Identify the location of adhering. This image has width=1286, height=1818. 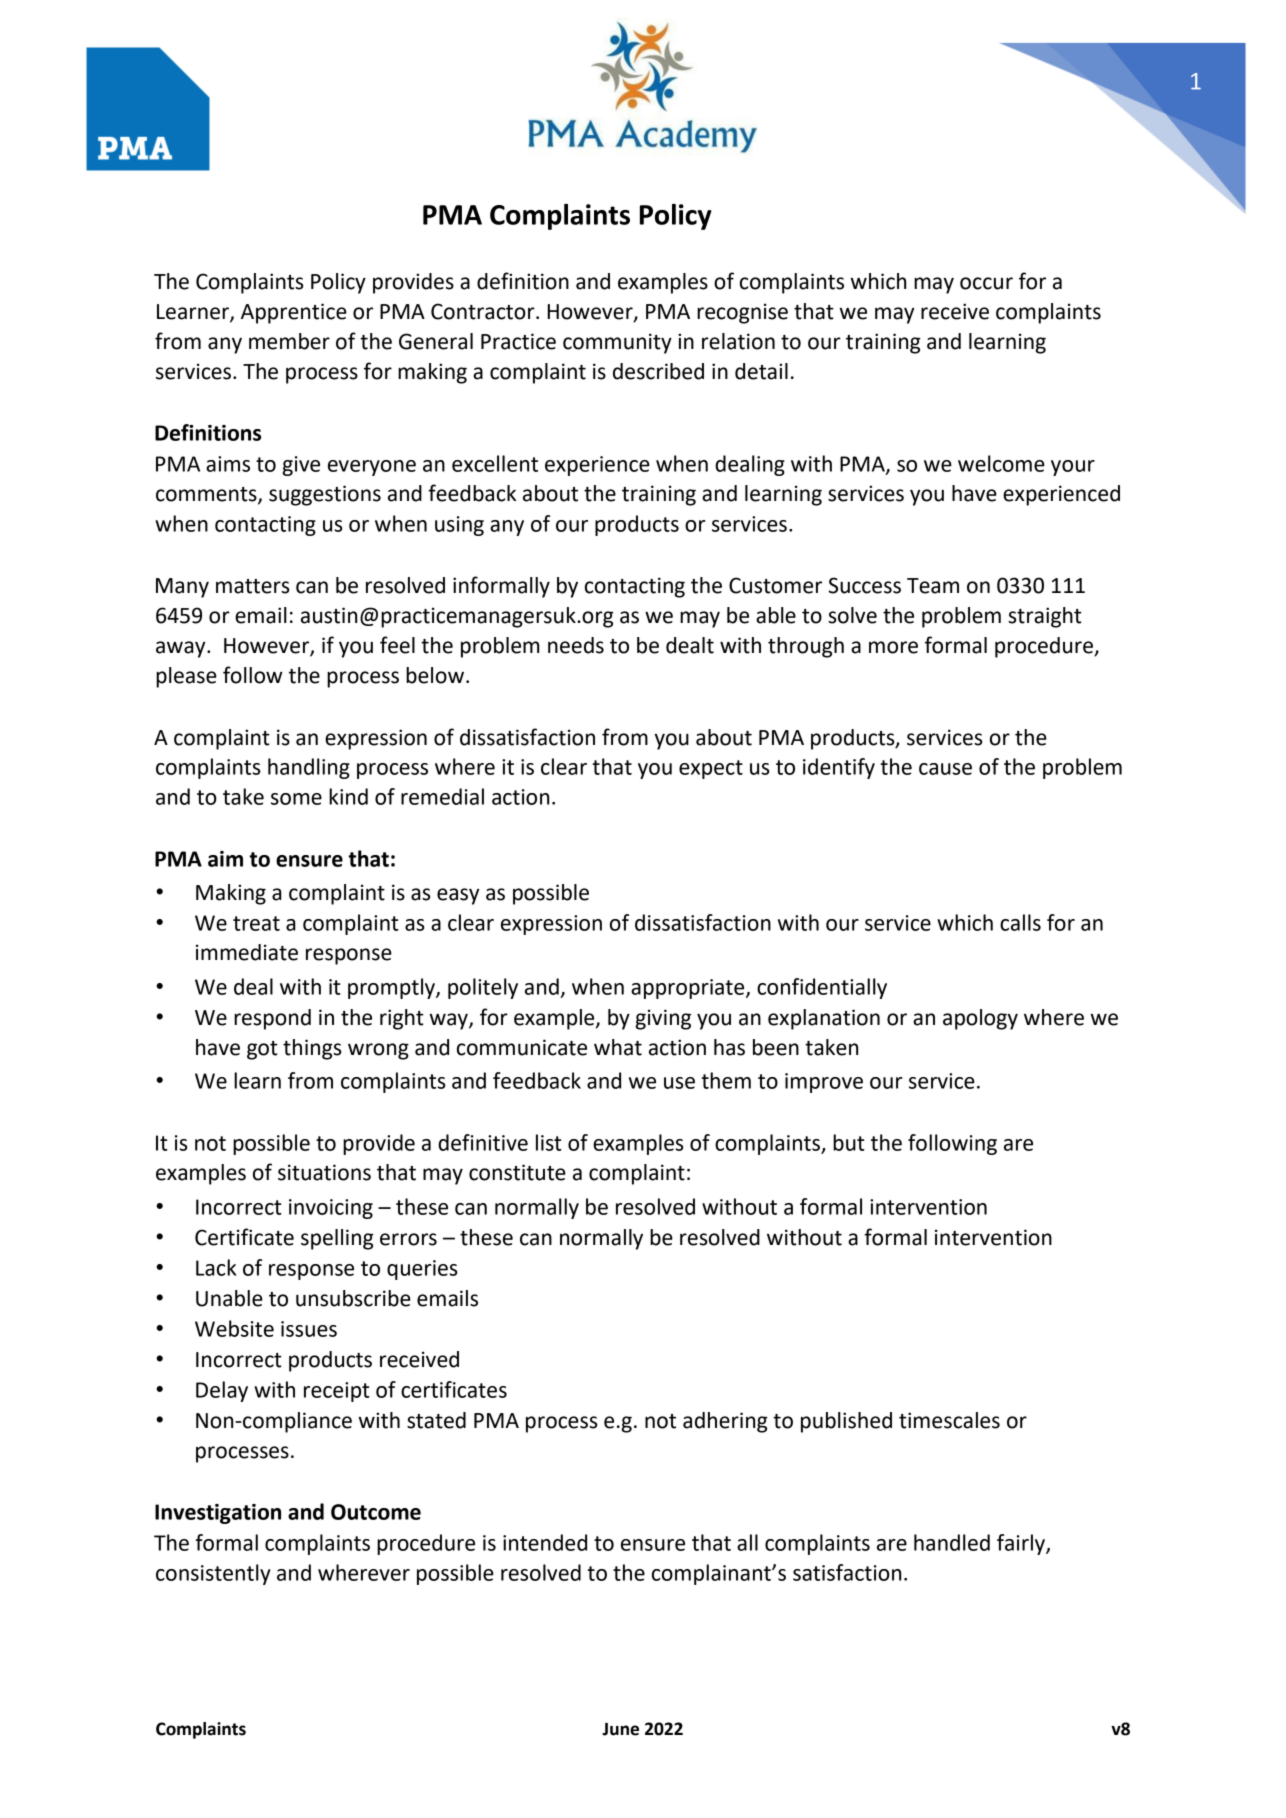
(725, 1422).
